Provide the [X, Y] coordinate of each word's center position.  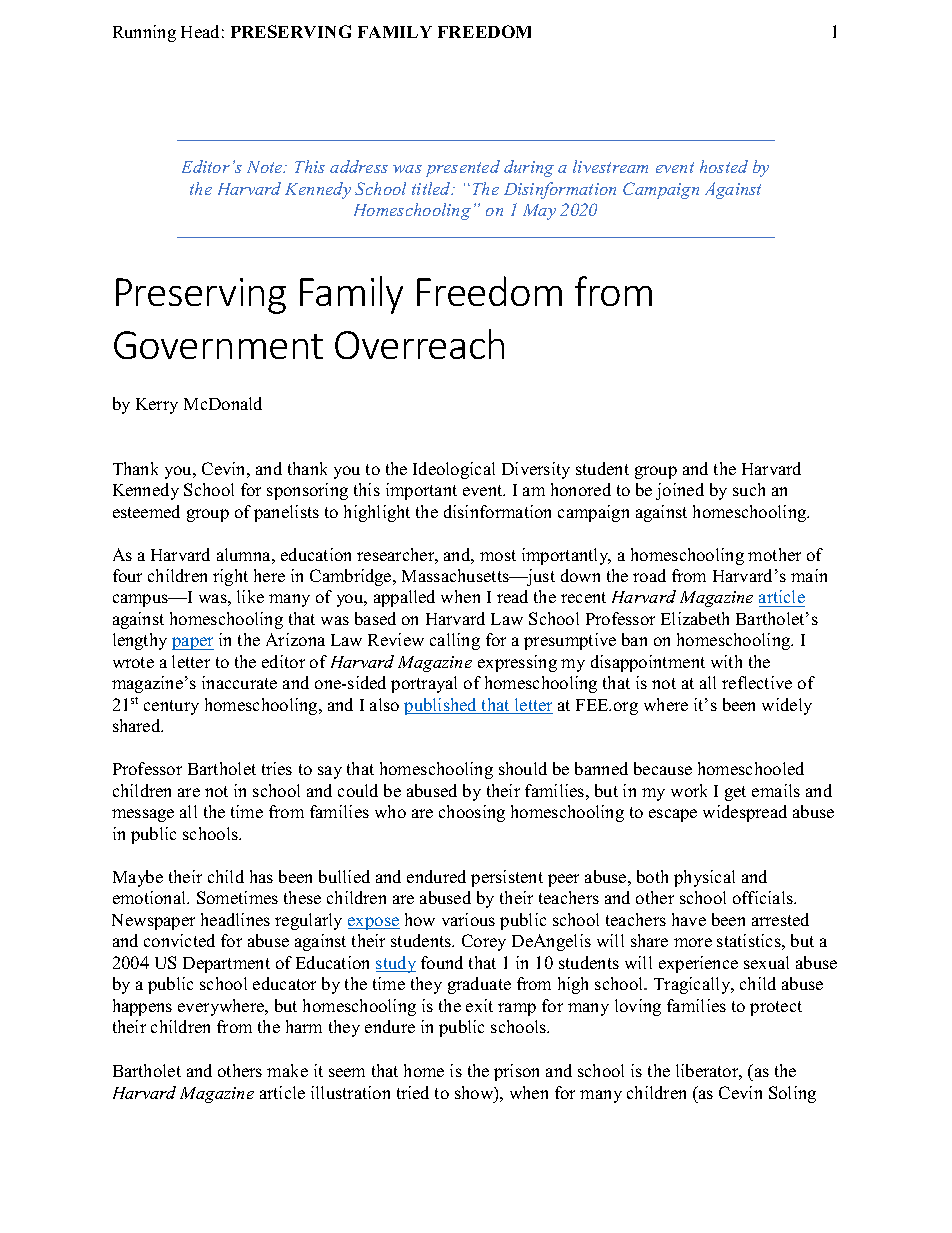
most [498, 555]
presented [463, 168]
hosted [724, 166]
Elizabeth [695, 618]
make [287, 1070]
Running [144, 33]
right [230, 577]
